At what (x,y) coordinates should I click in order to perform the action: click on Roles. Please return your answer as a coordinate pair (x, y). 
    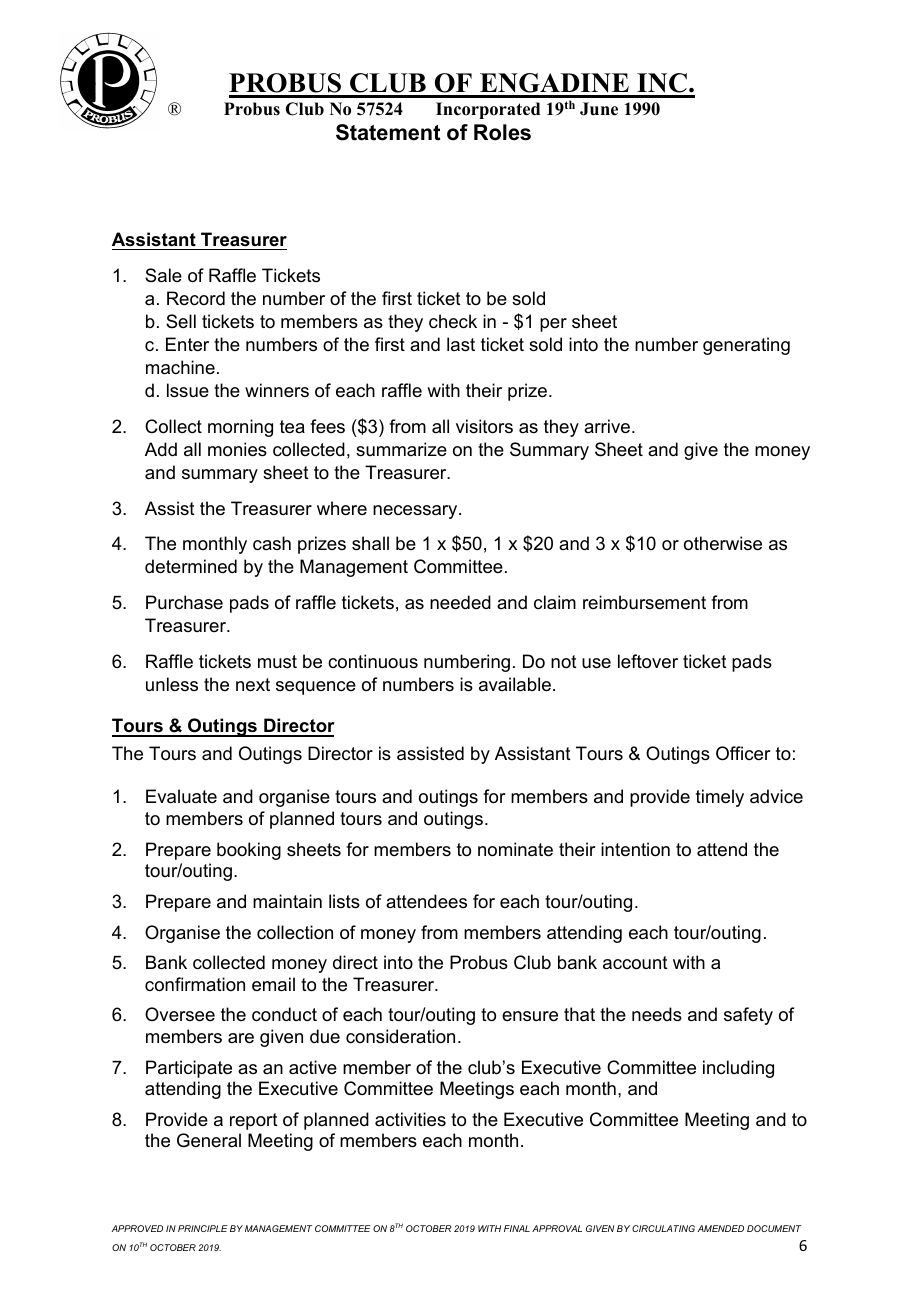
    Looking at the image, I should click on (502, 132).
